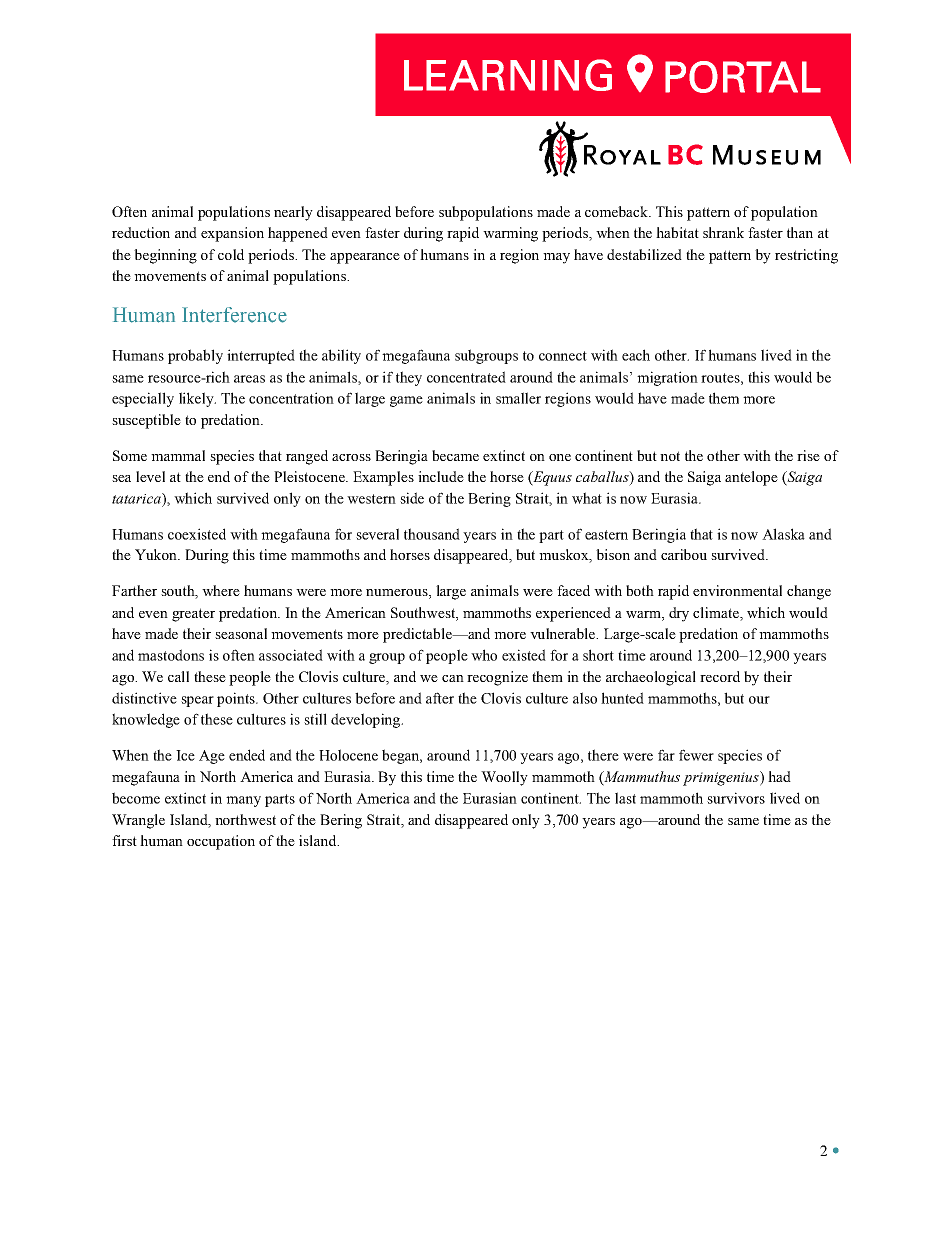 Image resolution: width=952 pixels, height=1233 pixels. I want to click on areas, so click(249, 379).
